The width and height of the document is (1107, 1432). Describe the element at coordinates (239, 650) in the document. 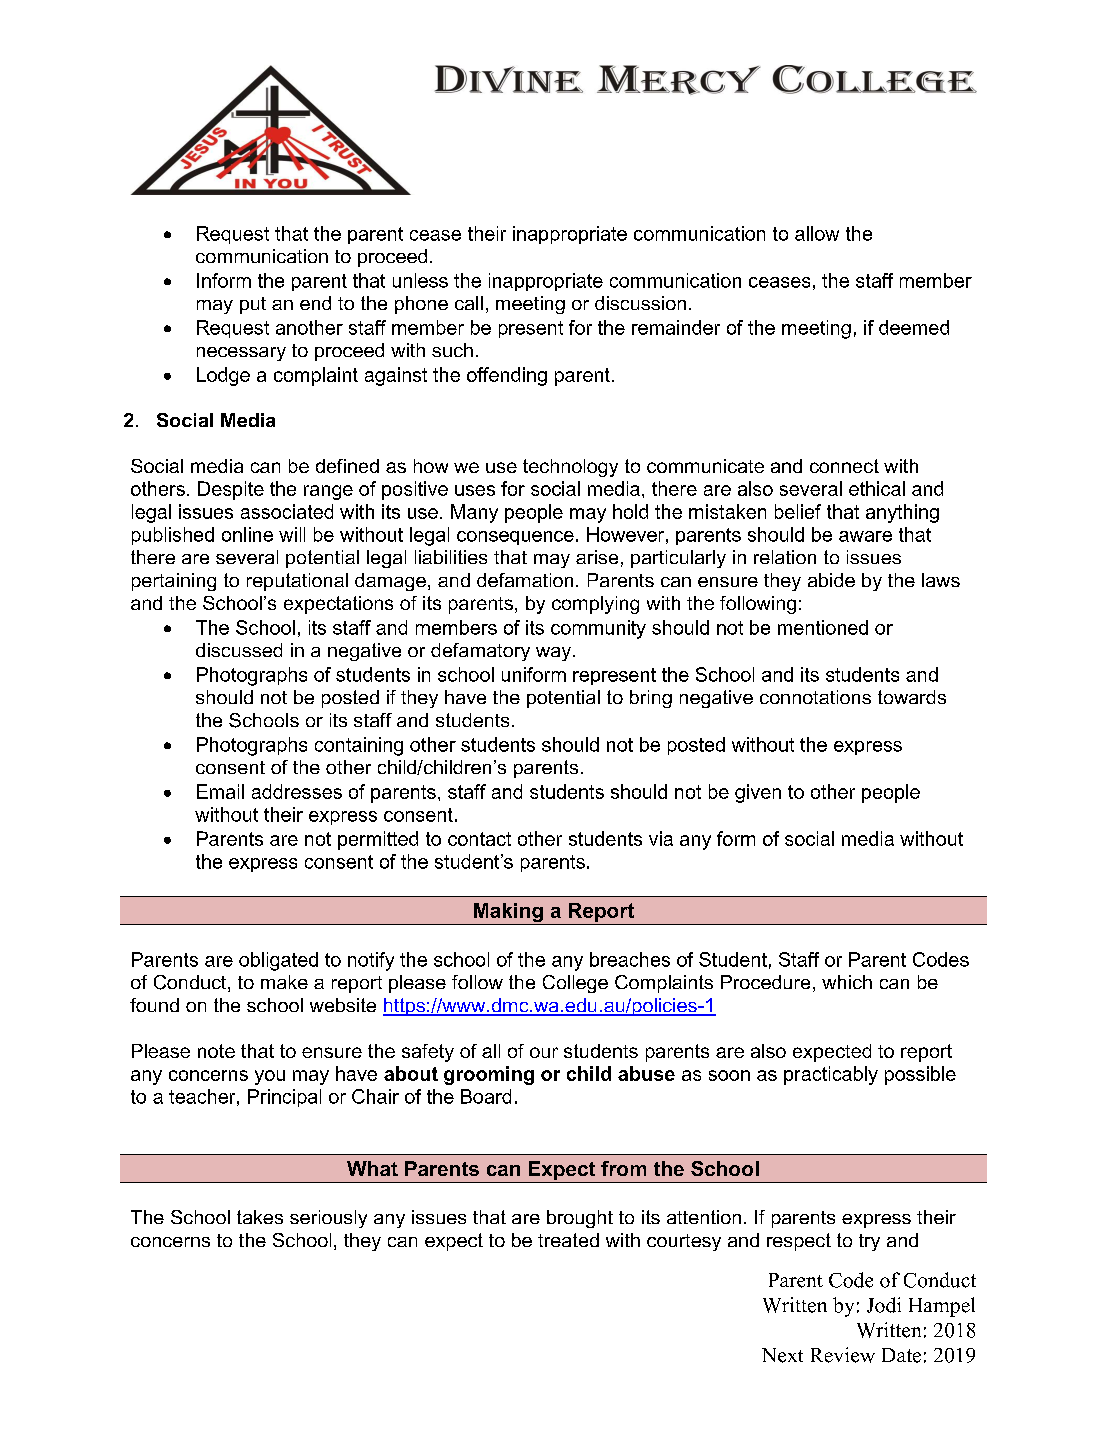

I see `discussed` at that location.
